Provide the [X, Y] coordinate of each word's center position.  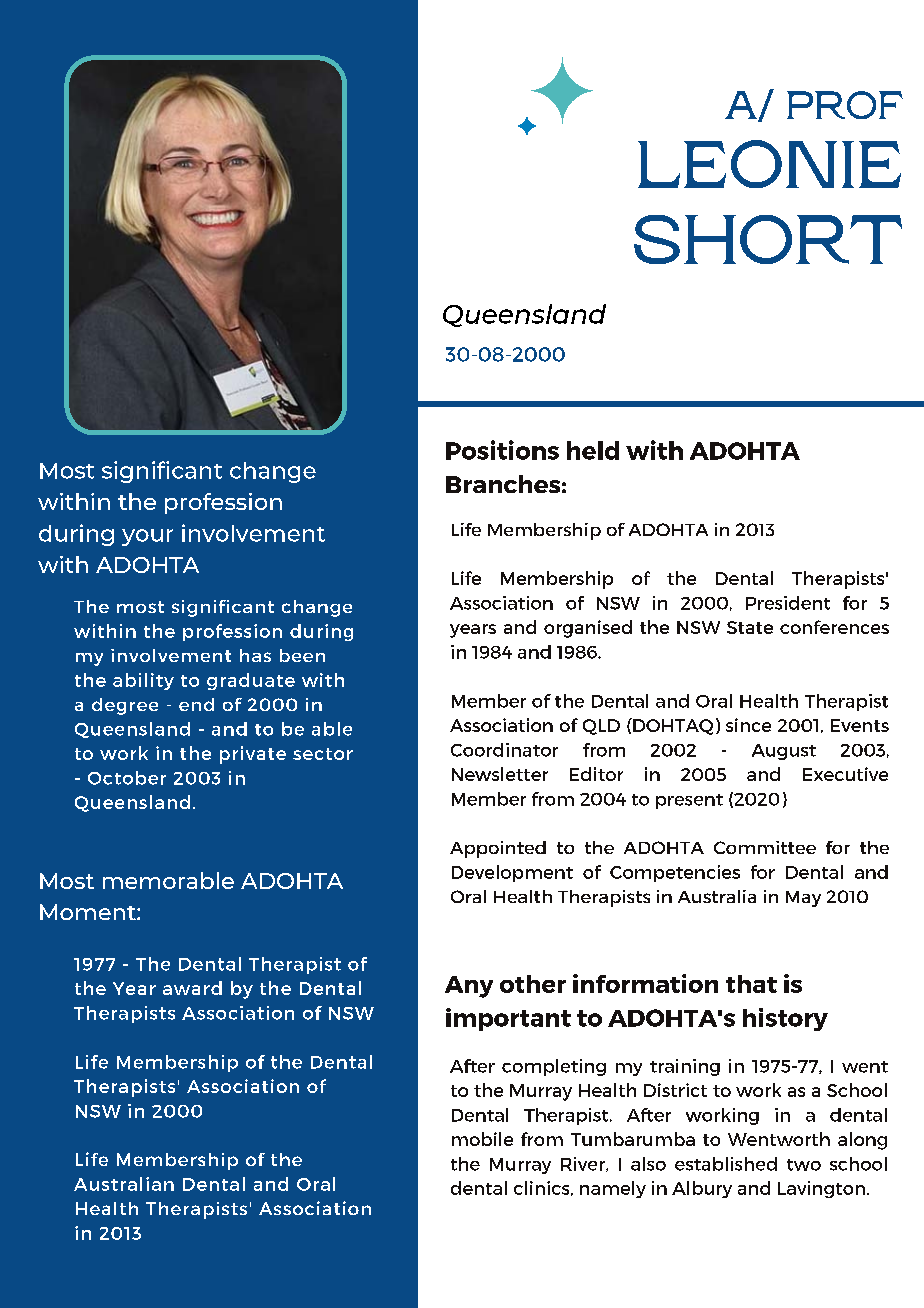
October [127, 778]
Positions [502, 450]
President [788, 603]
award [192, 988]
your [147, 537]
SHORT [768, 239]
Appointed [498, 849]
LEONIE [769, 164]
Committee [765, 847]
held [593, 450]
